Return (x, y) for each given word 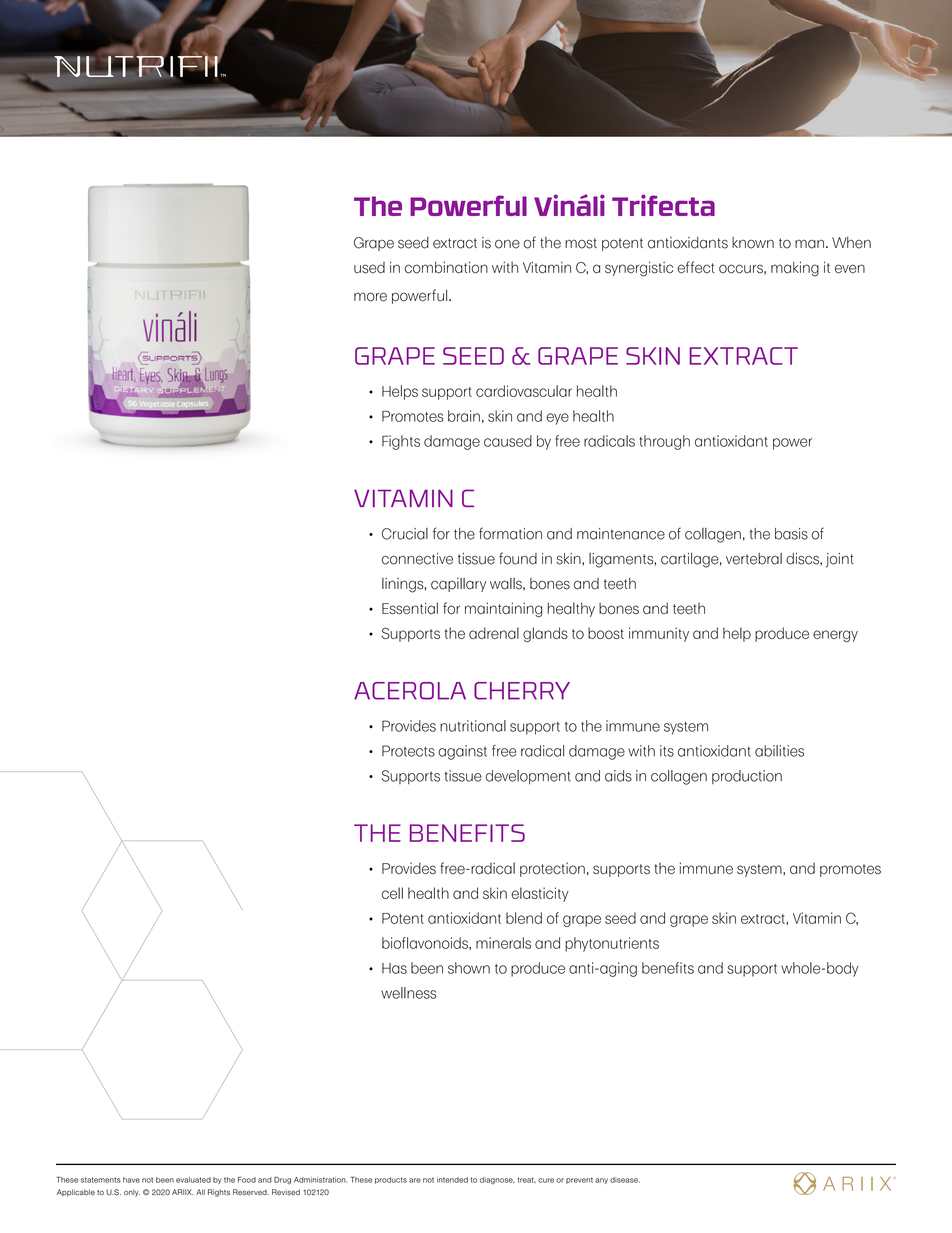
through (665, 442)
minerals (503, 943)
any (601, 1181)
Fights (401, 442)
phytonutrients (612, 944)
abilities (779, 751)
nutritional (473, 726)
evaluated (193, 1180)
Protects (408, 751)
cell (392, 893)
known (753, 243)
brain (464, 416)
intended (452, 1180)
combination (446, 267)
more (370, 297)
